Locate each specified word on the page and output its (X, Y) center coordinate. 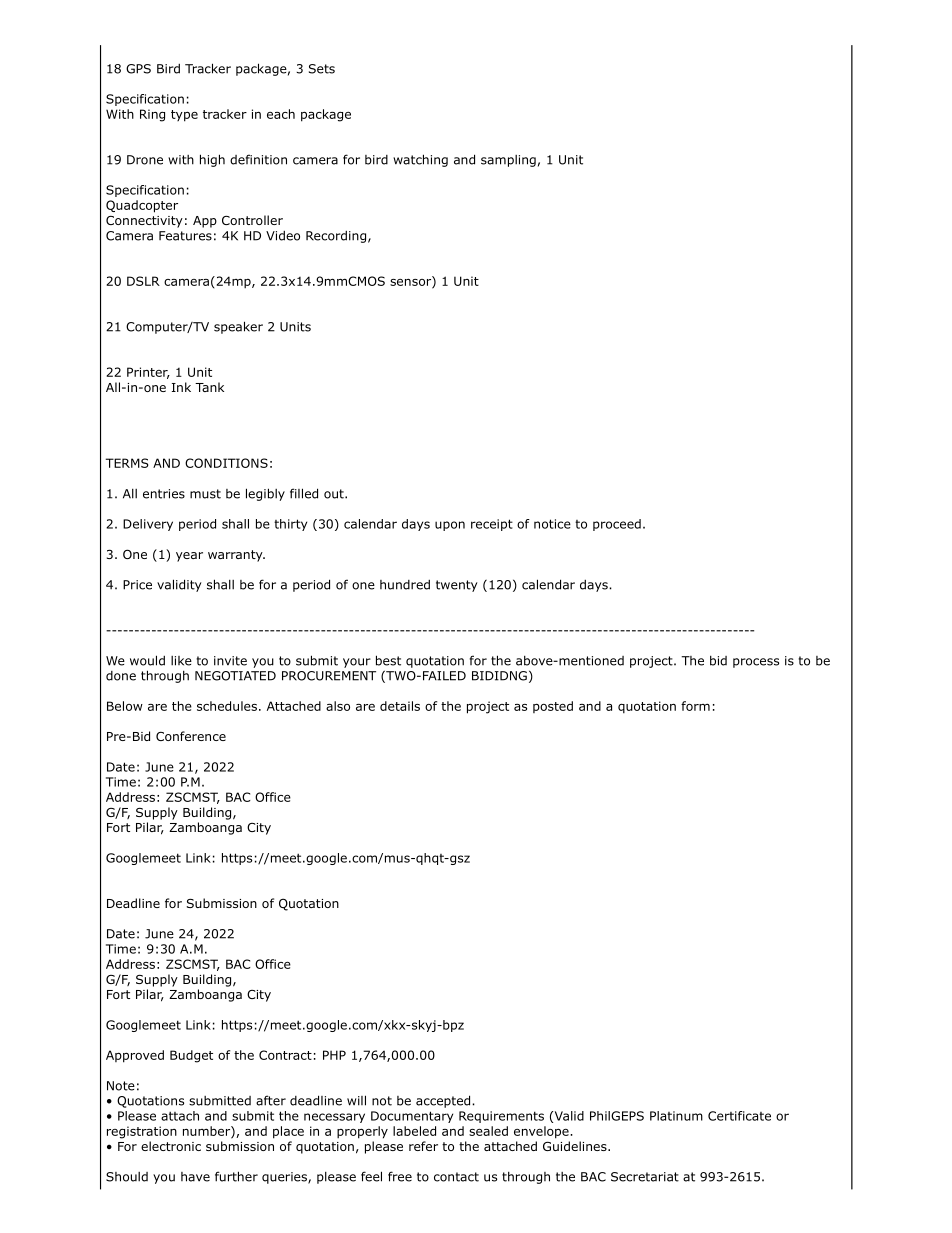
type (184, 116)
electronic (171, 1146)
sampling (508, 161)
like (181, 661)
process (756, 663)
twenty (457, 586)
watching (420, 160)
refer (423, 1146)
